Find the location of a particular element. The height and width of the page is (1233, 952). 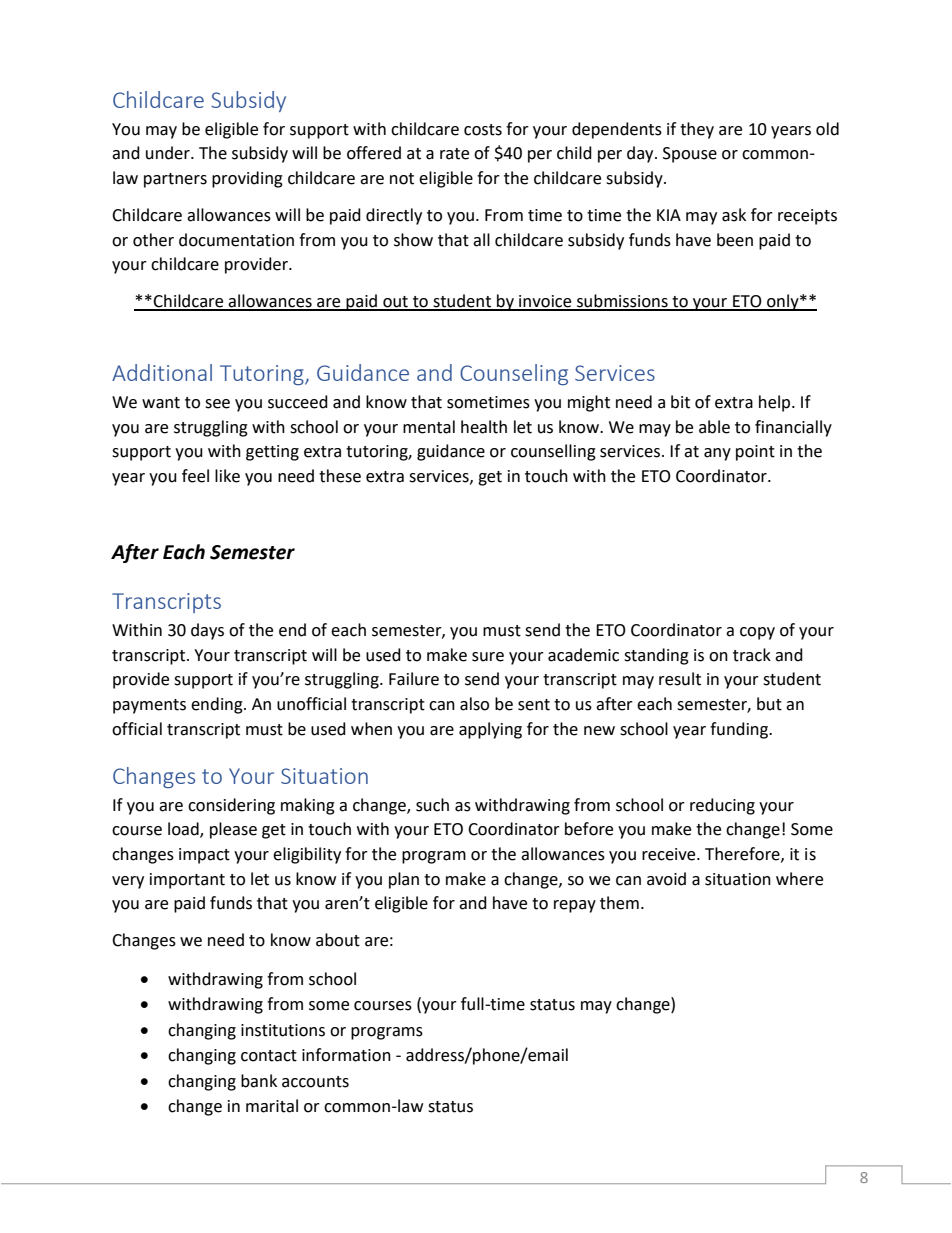

health is located at coordinates (484, 427).
